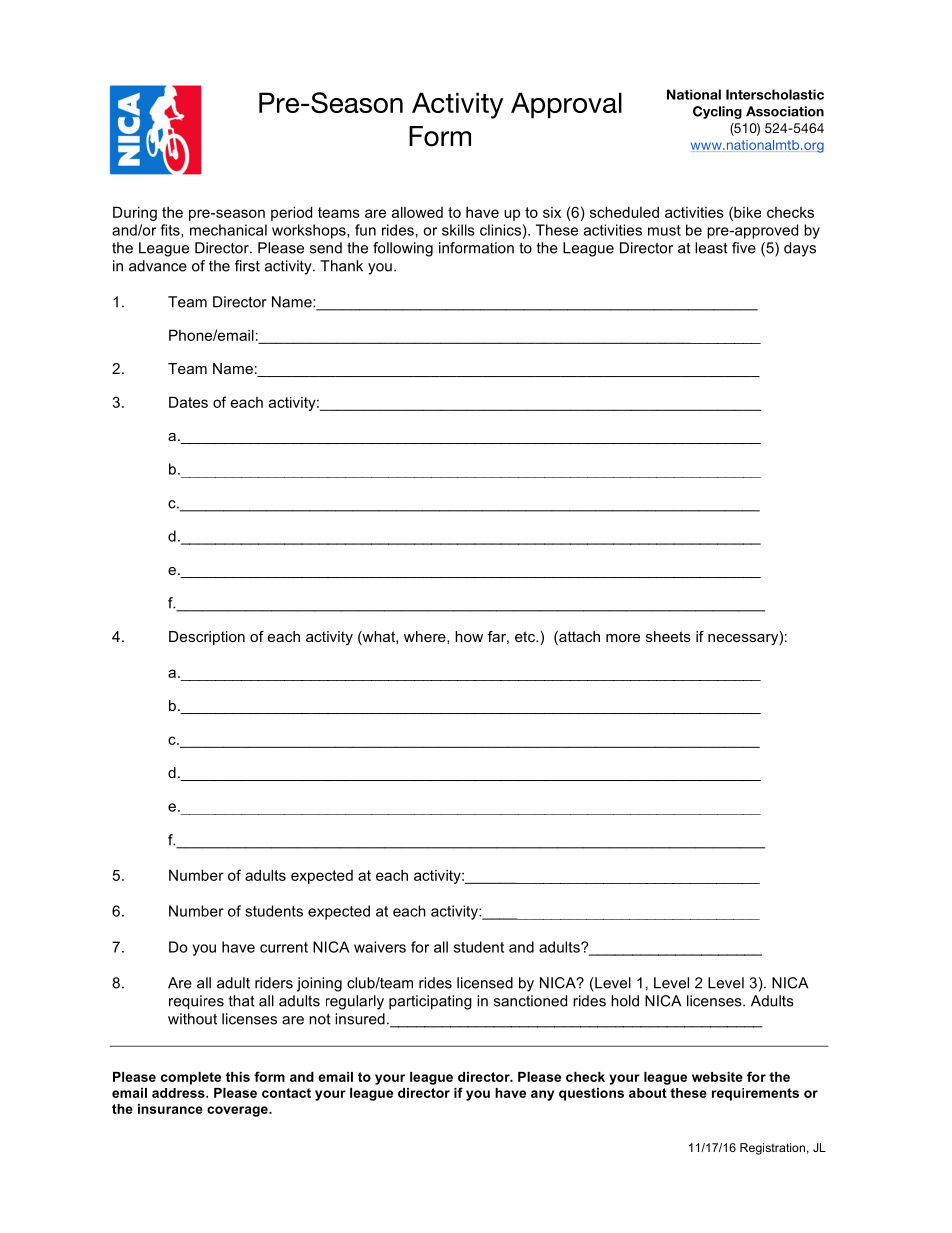 Image resolution: width=952 pixels, height=1233 pixels. Describe the element at coordinates (566, 105) in the screenshot. I see `Approval` at that location.
